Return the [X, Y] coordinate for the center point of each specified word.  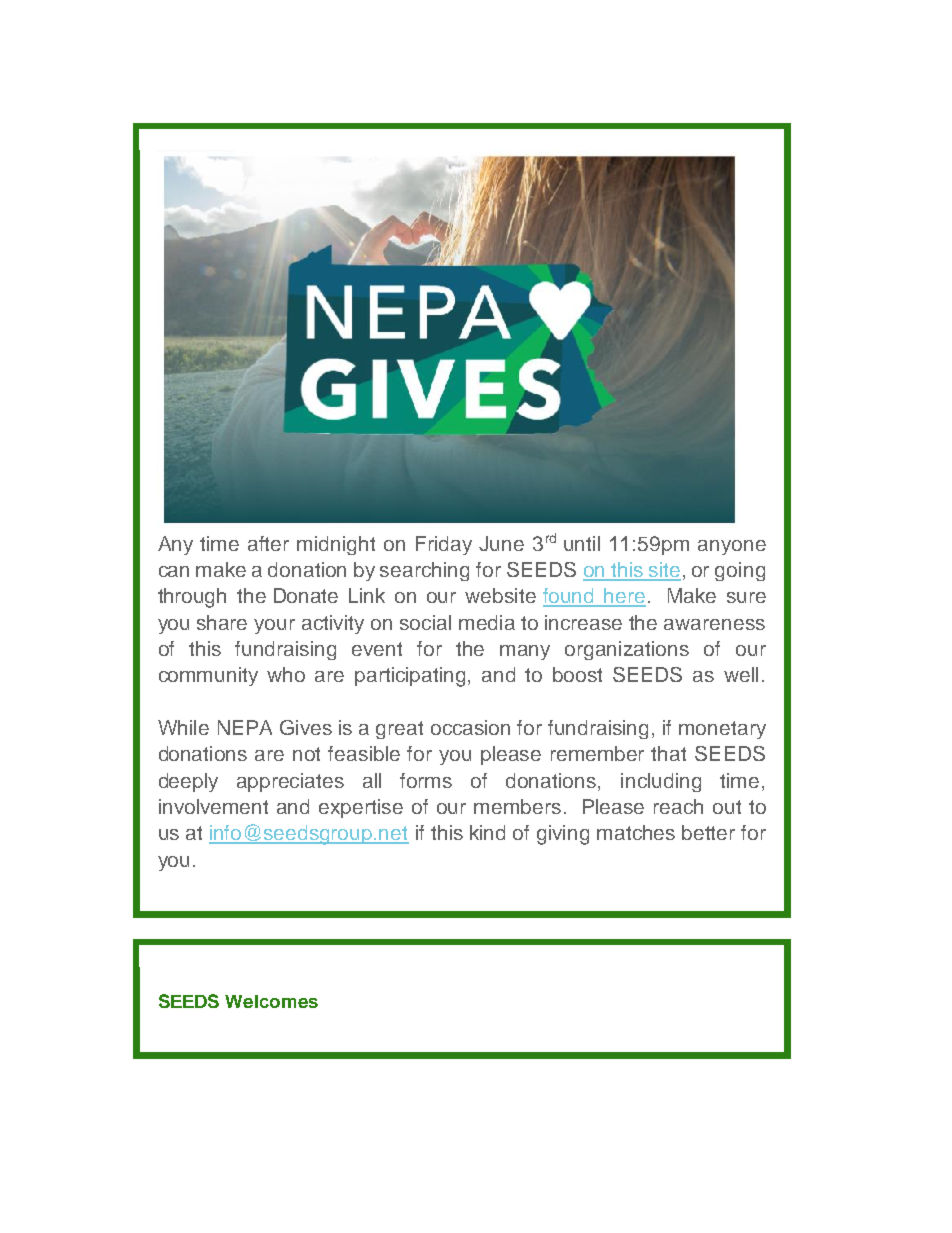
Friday [444, 545]
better [708, 832]
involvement [213, 806]
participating [412, 677]
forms [426, 780]
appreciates [290, 782]
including [661, 782]
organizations [627, 650]
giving [563, 835]
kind [487, 832]
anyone [732, 547]
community [208, 676]
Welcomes [271, 1001]
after [268, 543]
